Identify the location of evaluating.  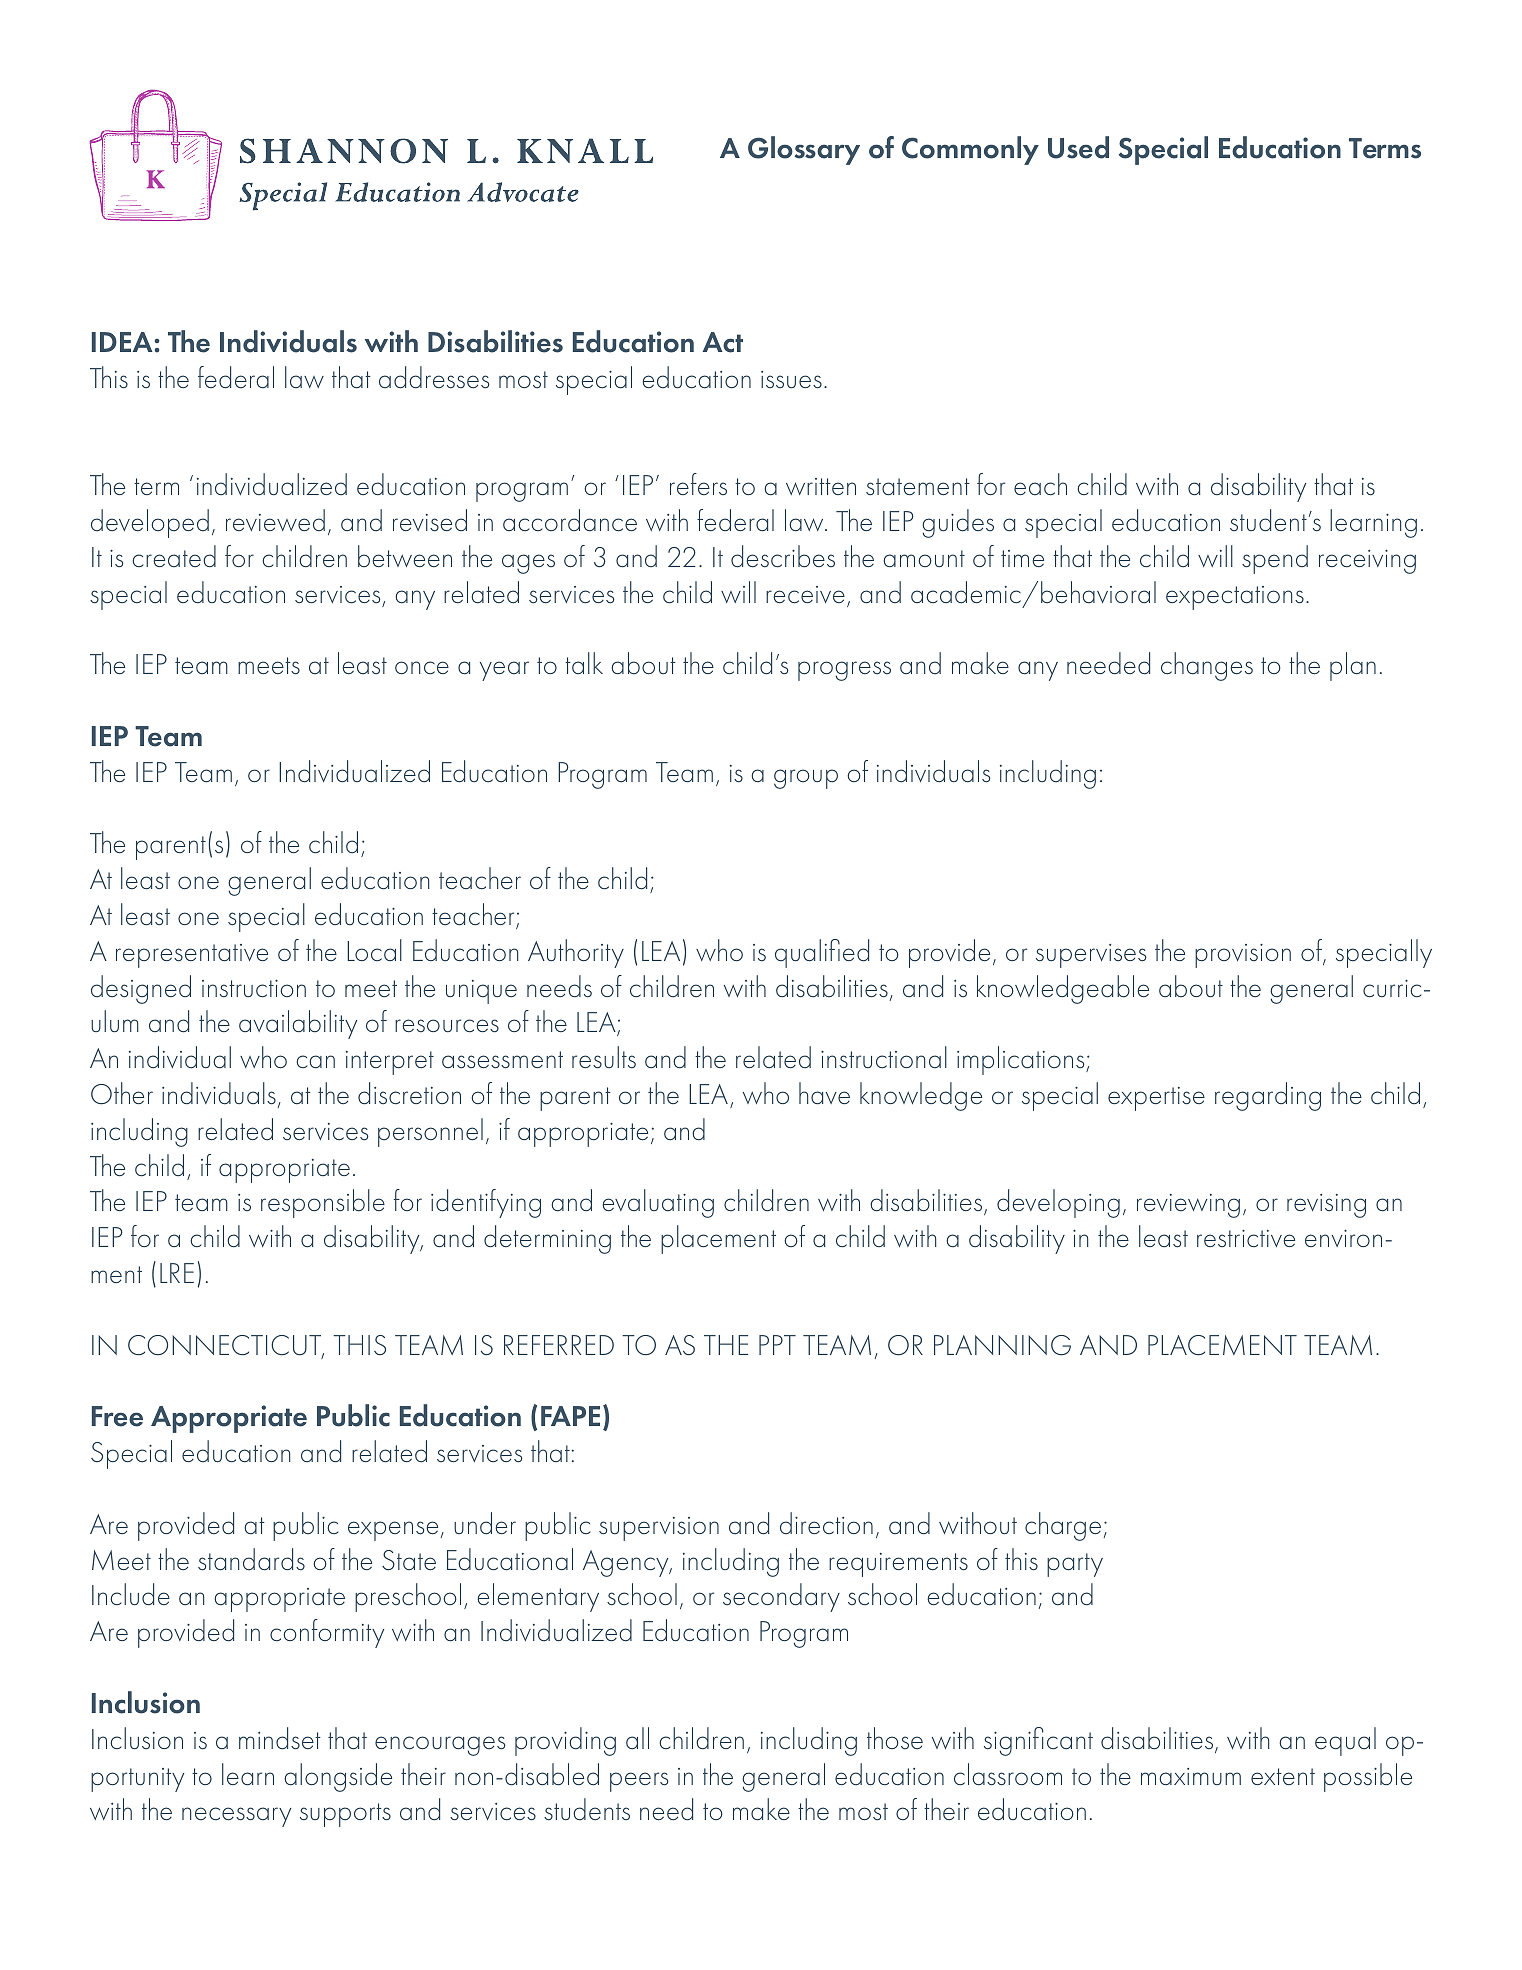
(658, 1203).
